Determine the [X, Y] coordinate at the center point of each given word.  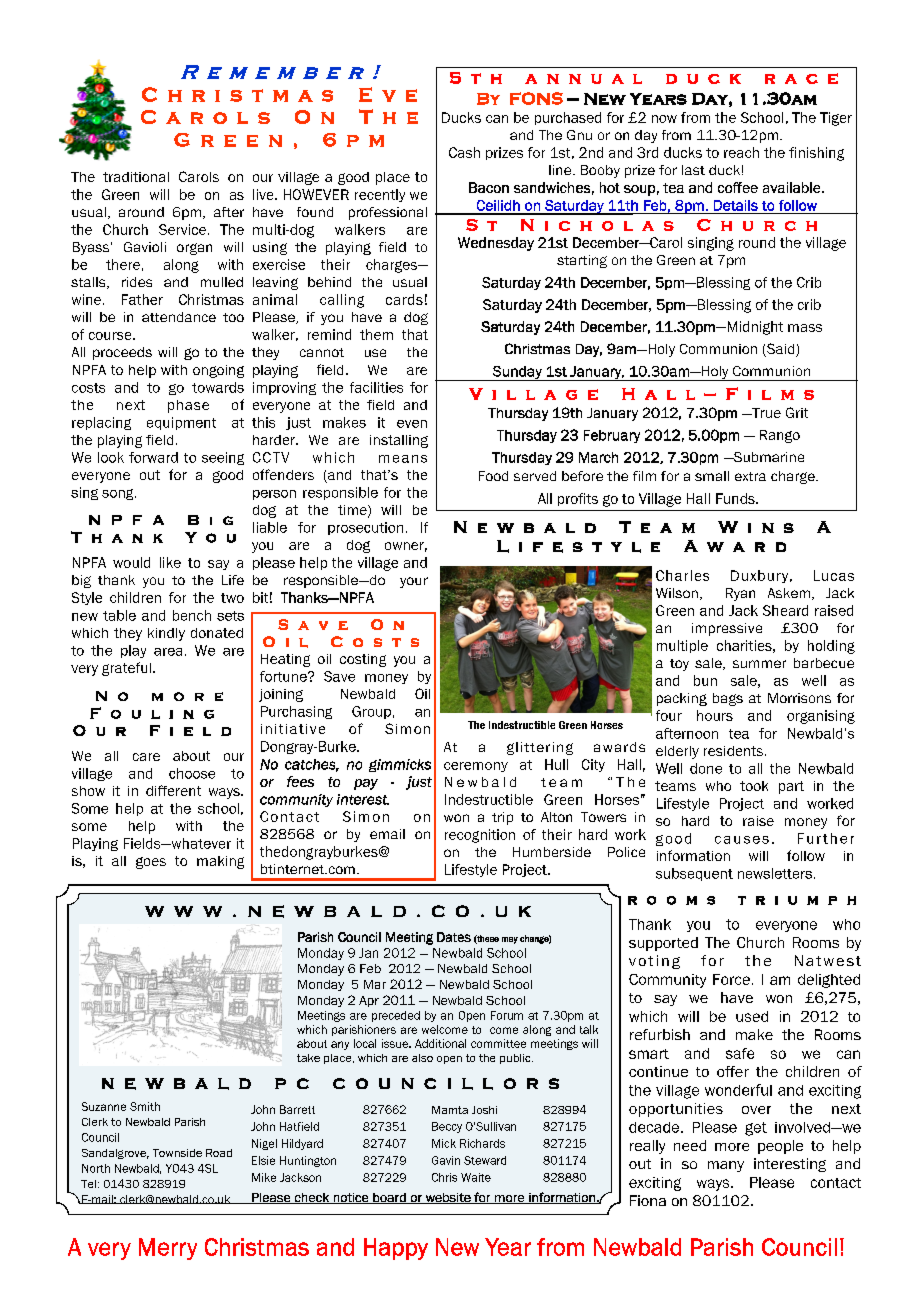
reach [741, 152]
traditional [136, 177]
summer [759, 664]
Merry [168, 1249]
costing [363, 660]
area [168, 652]
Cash [464, 152]
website [448, 1198]
